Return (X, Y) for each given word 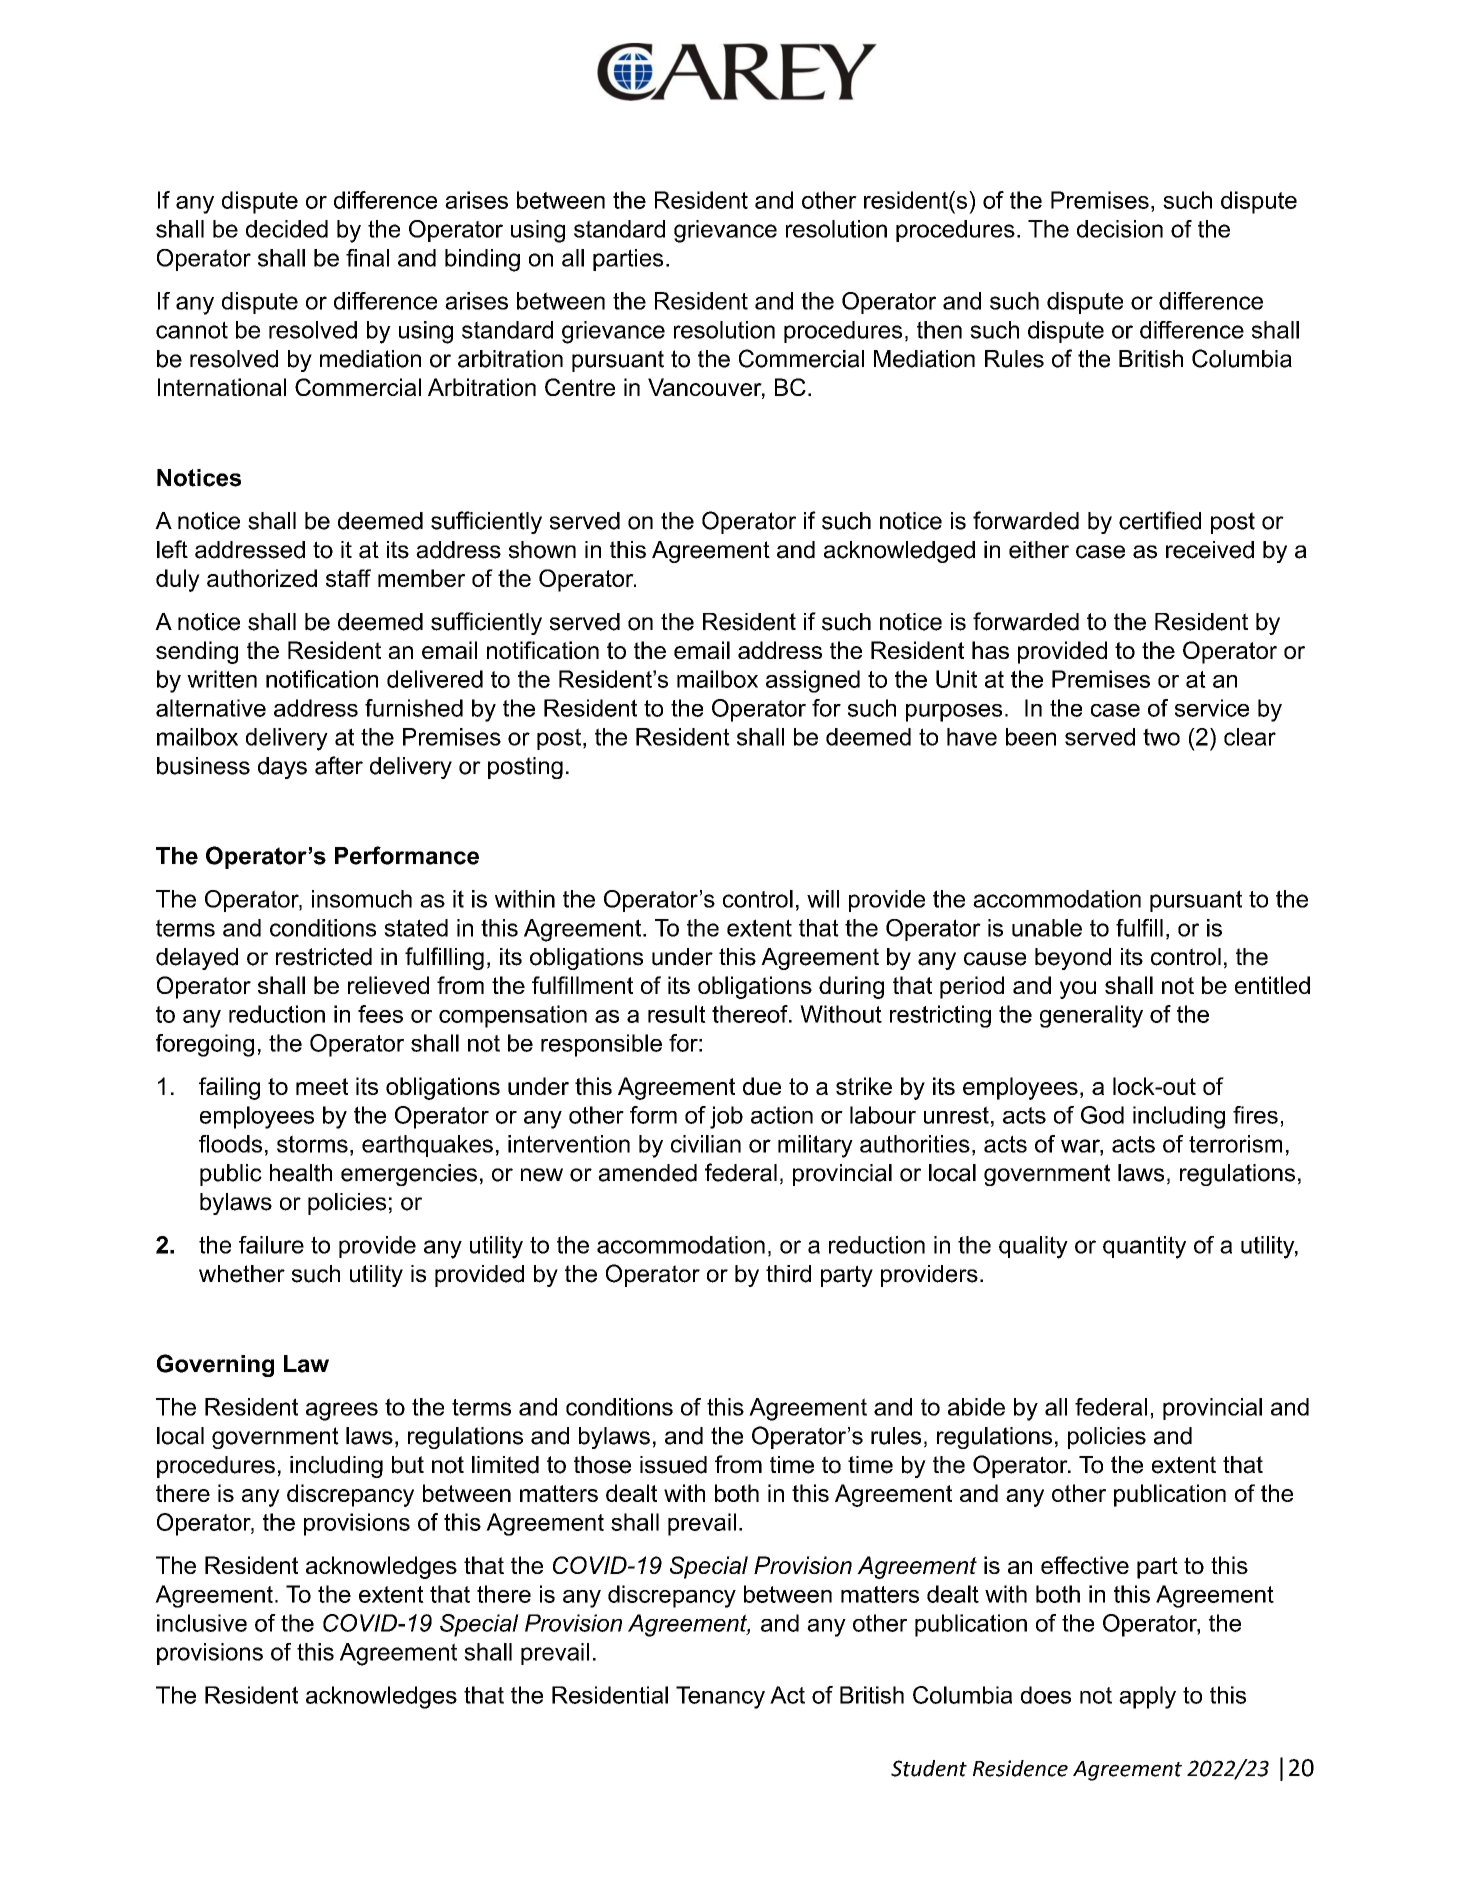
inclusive (202, 1623)
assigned (813, 681)
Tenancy (720, 1697)
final (367, 258)
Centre (580, 387)
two (1161, 737)
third (788, 1274)
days (282, 768)
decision (1120, 229)
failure (271, 1245)
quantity (1144, 1247)
